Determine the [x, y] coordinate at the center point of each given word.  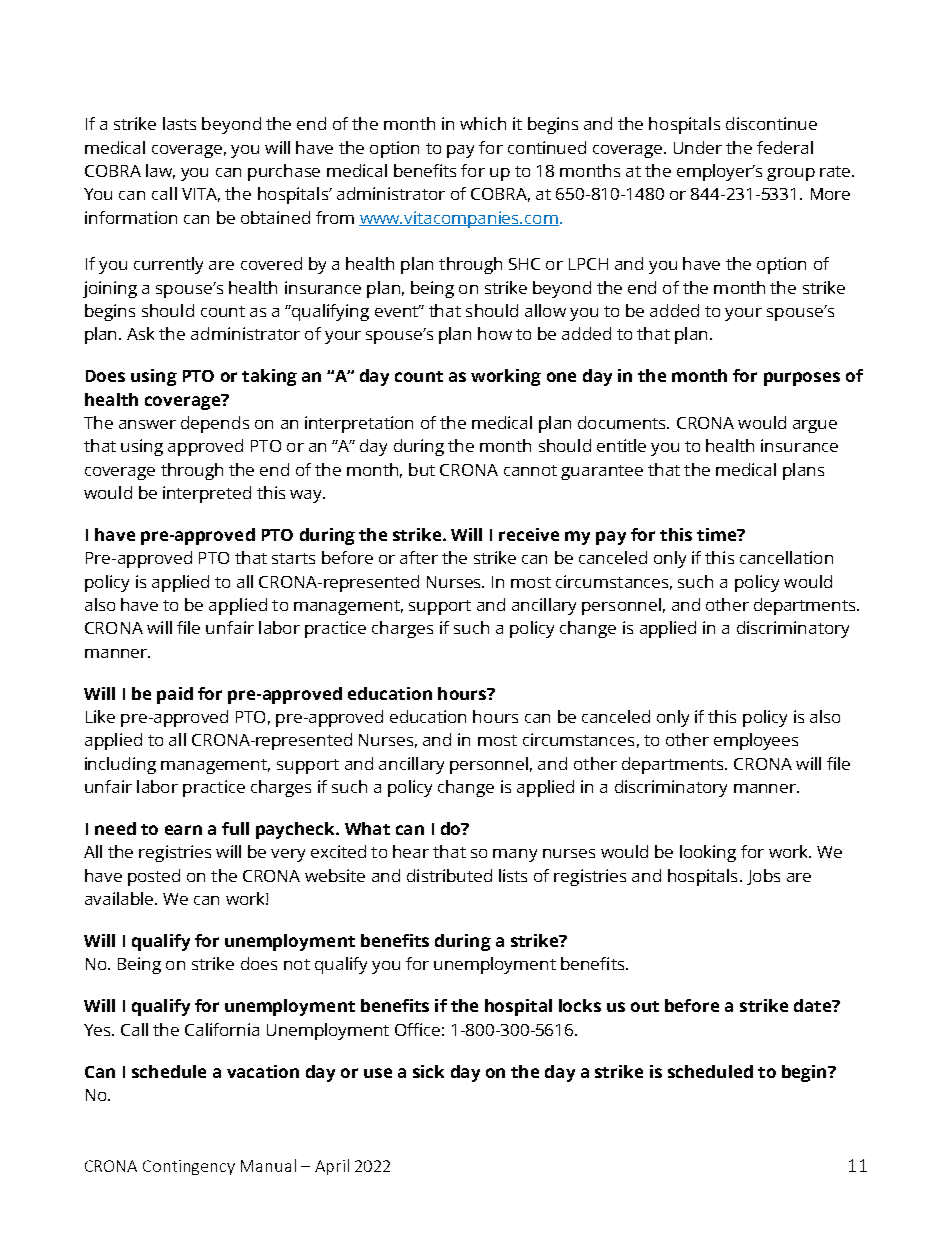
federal [785, 147]
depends [215, 424]
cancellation [786, 557]
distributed [449, 875]
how [495, 333]
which [483, 123]
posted [154, 877]
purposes [802, 379]
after [419, 557]
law [160, 171]
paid [175, 695]
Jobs [763, 877]
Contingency [189, 1167]
